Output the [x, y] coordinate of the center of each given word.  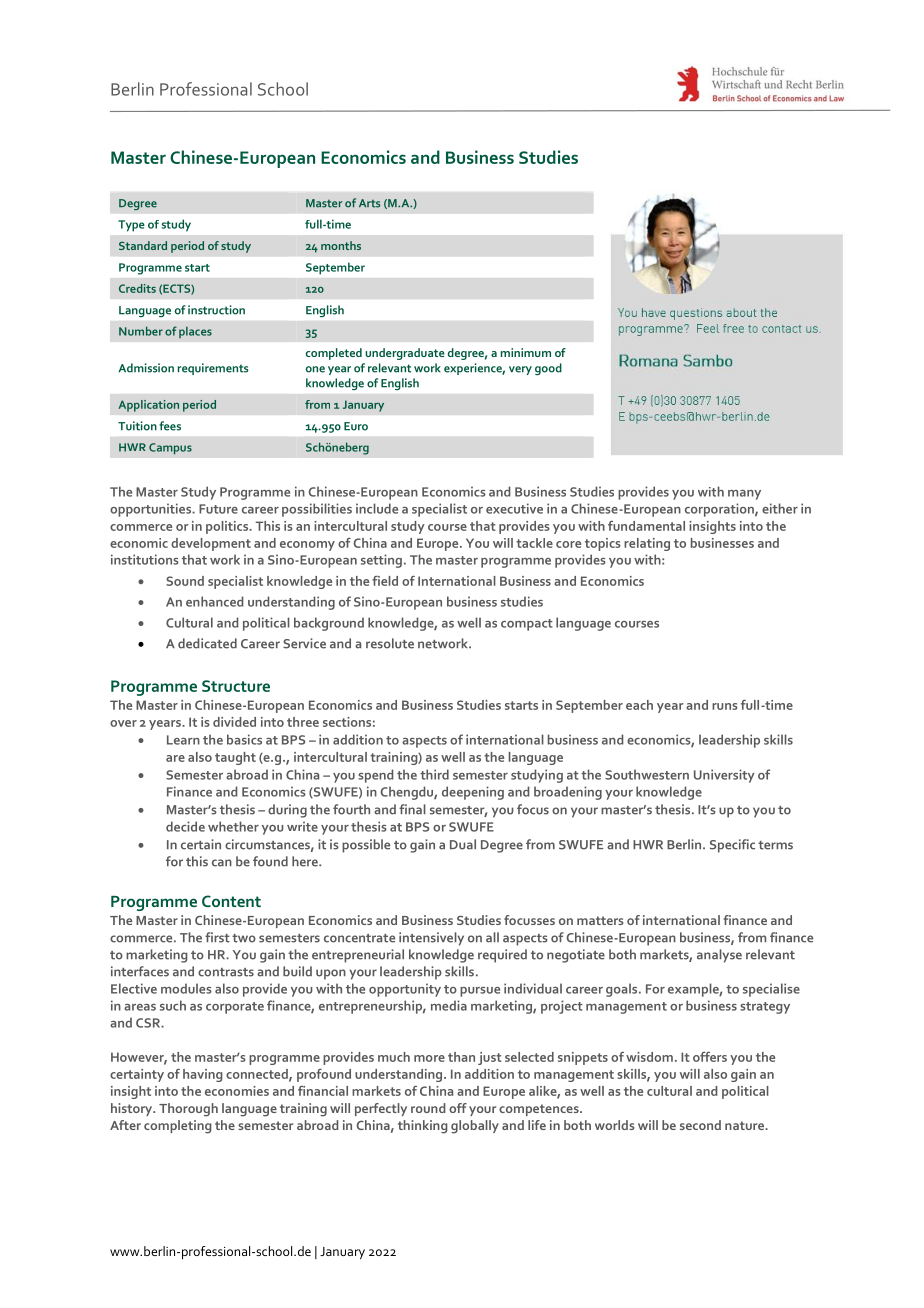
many [744, 495]
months [341, 245]
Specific [732, 846]
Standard [143, 245]
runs [725, 706]
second [700, 1125]
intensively [431, 939]
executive [514, 508]
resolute [390, 643]
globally [475, 1127]
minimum [526, 352]
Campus [170, 449]
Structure [236, 686]
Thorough [188, 1110]
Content [231, 901]
